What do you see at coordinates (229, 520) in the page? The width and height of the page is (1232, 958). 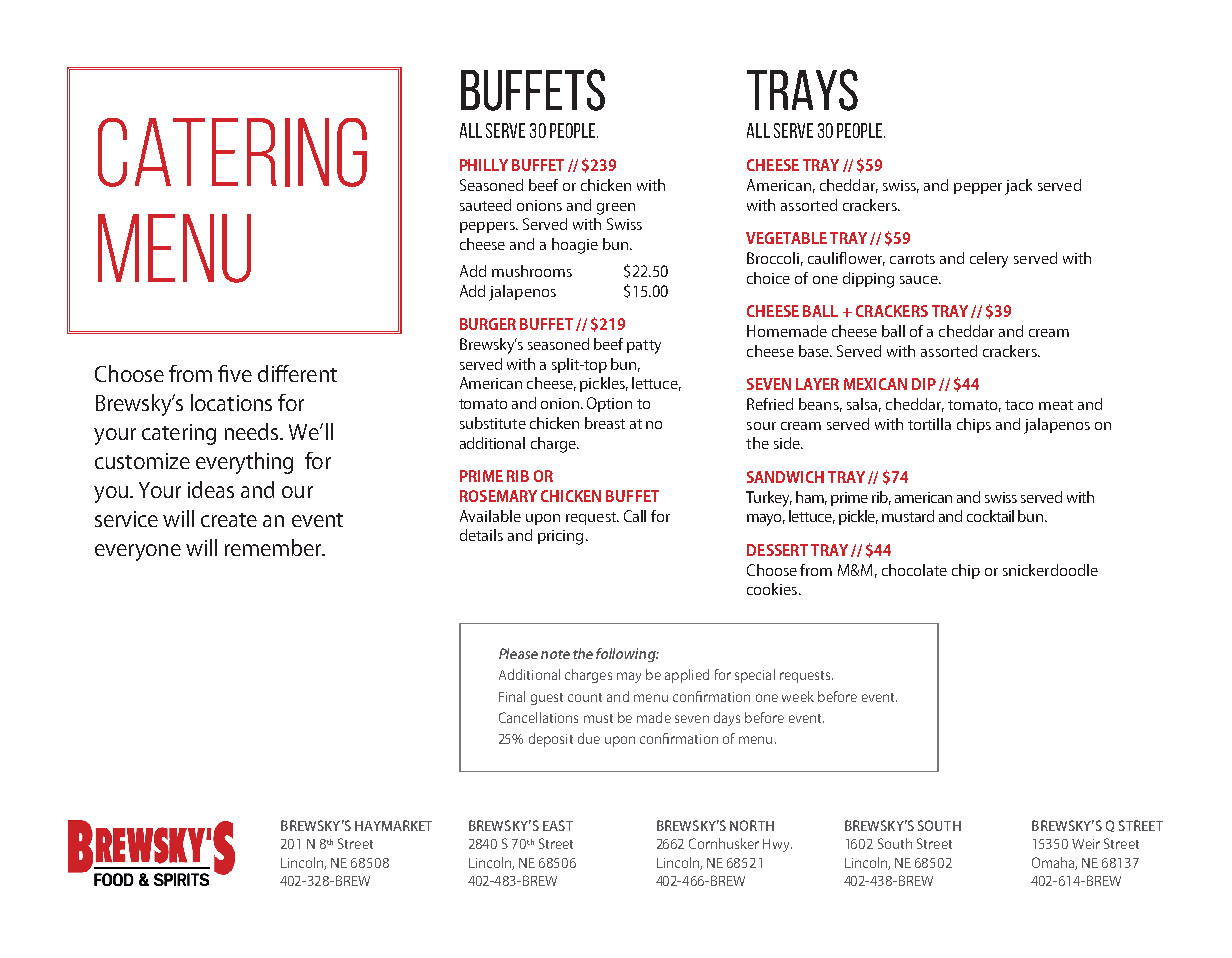 I see `create` at bounding box center [229, 520].
